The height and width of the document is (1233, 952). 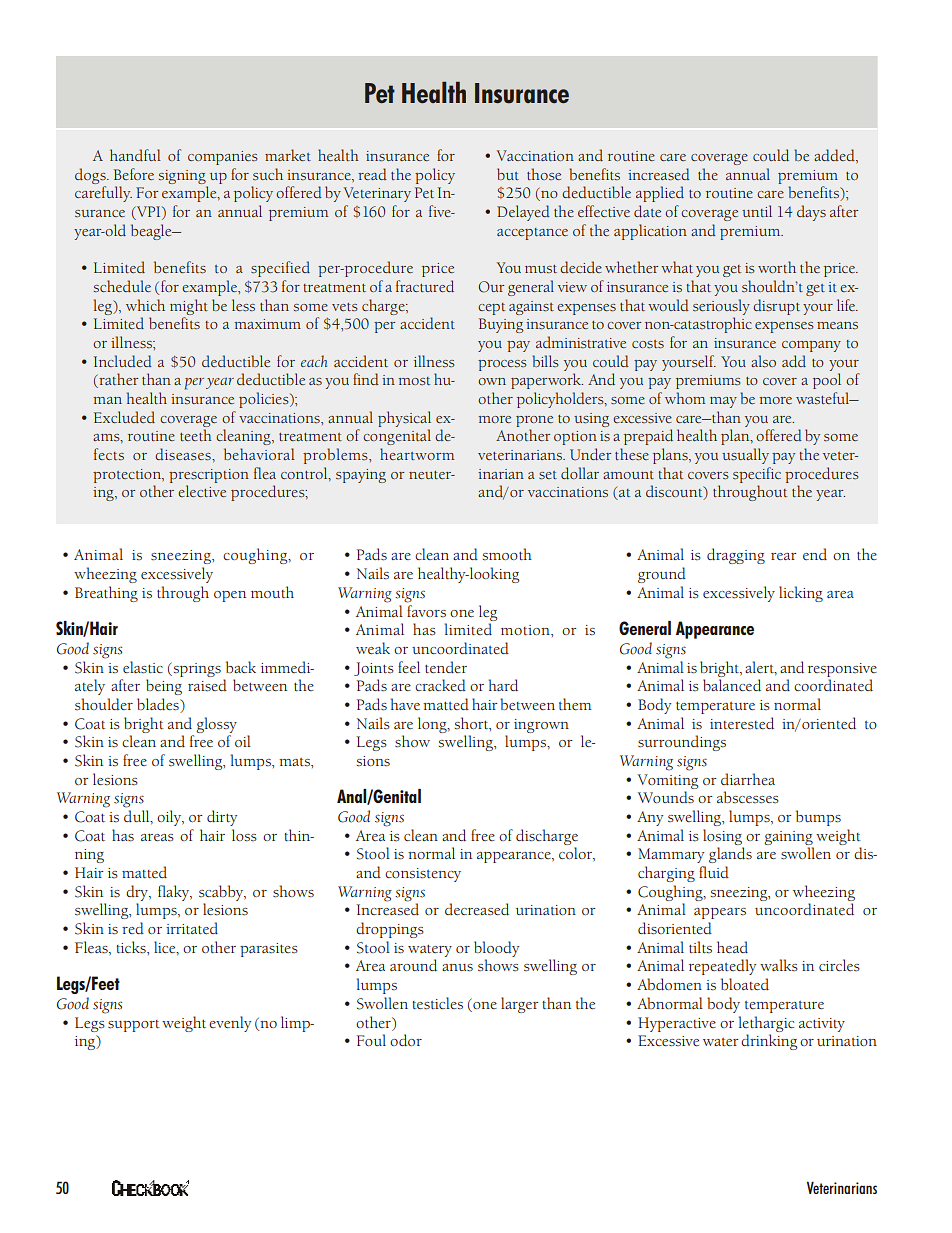 What do you see at coordinates (730, 855) in the document?
I see `glands` at bounding box center [730, 855].
